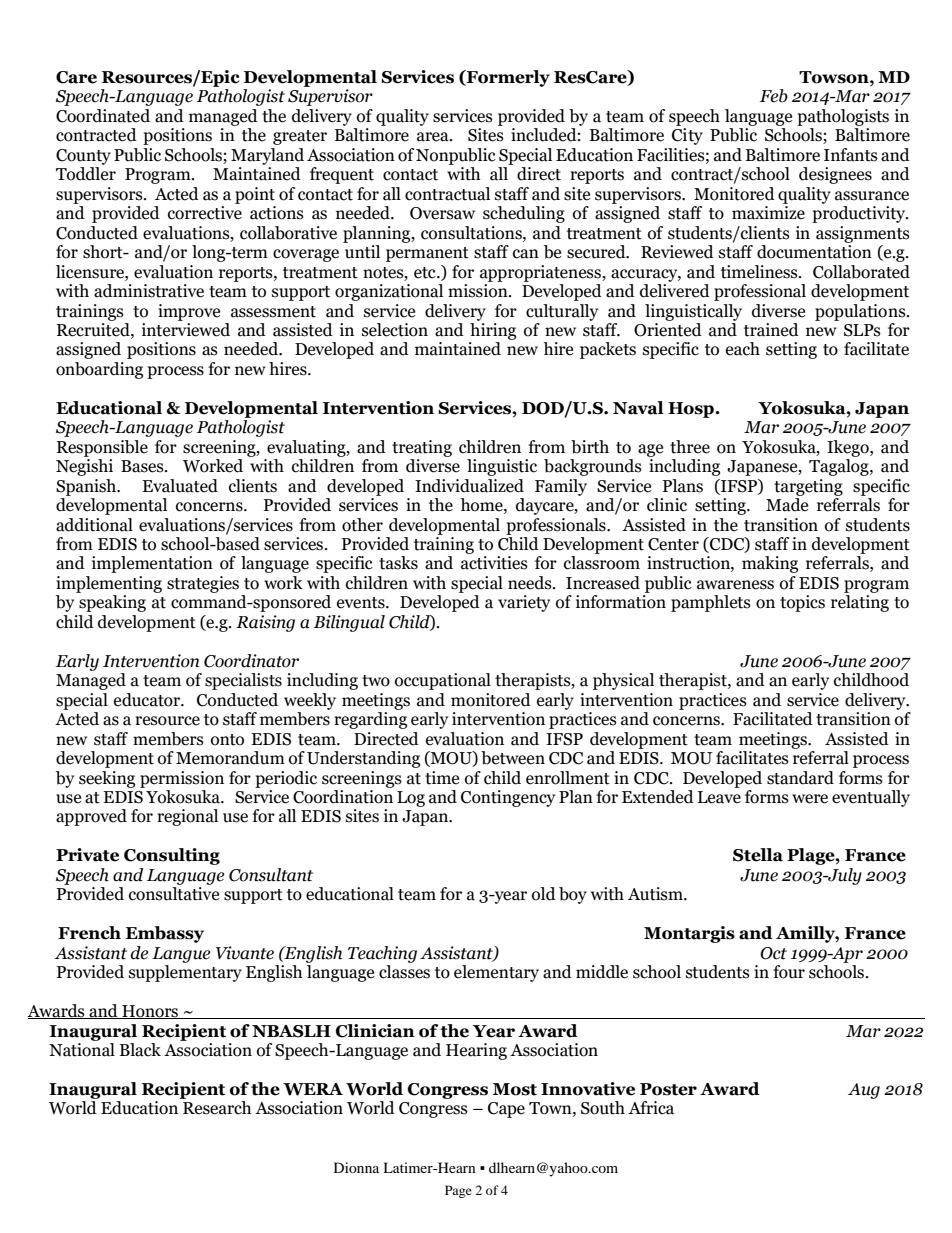  I want to click on Bases, so click(143, 466).
